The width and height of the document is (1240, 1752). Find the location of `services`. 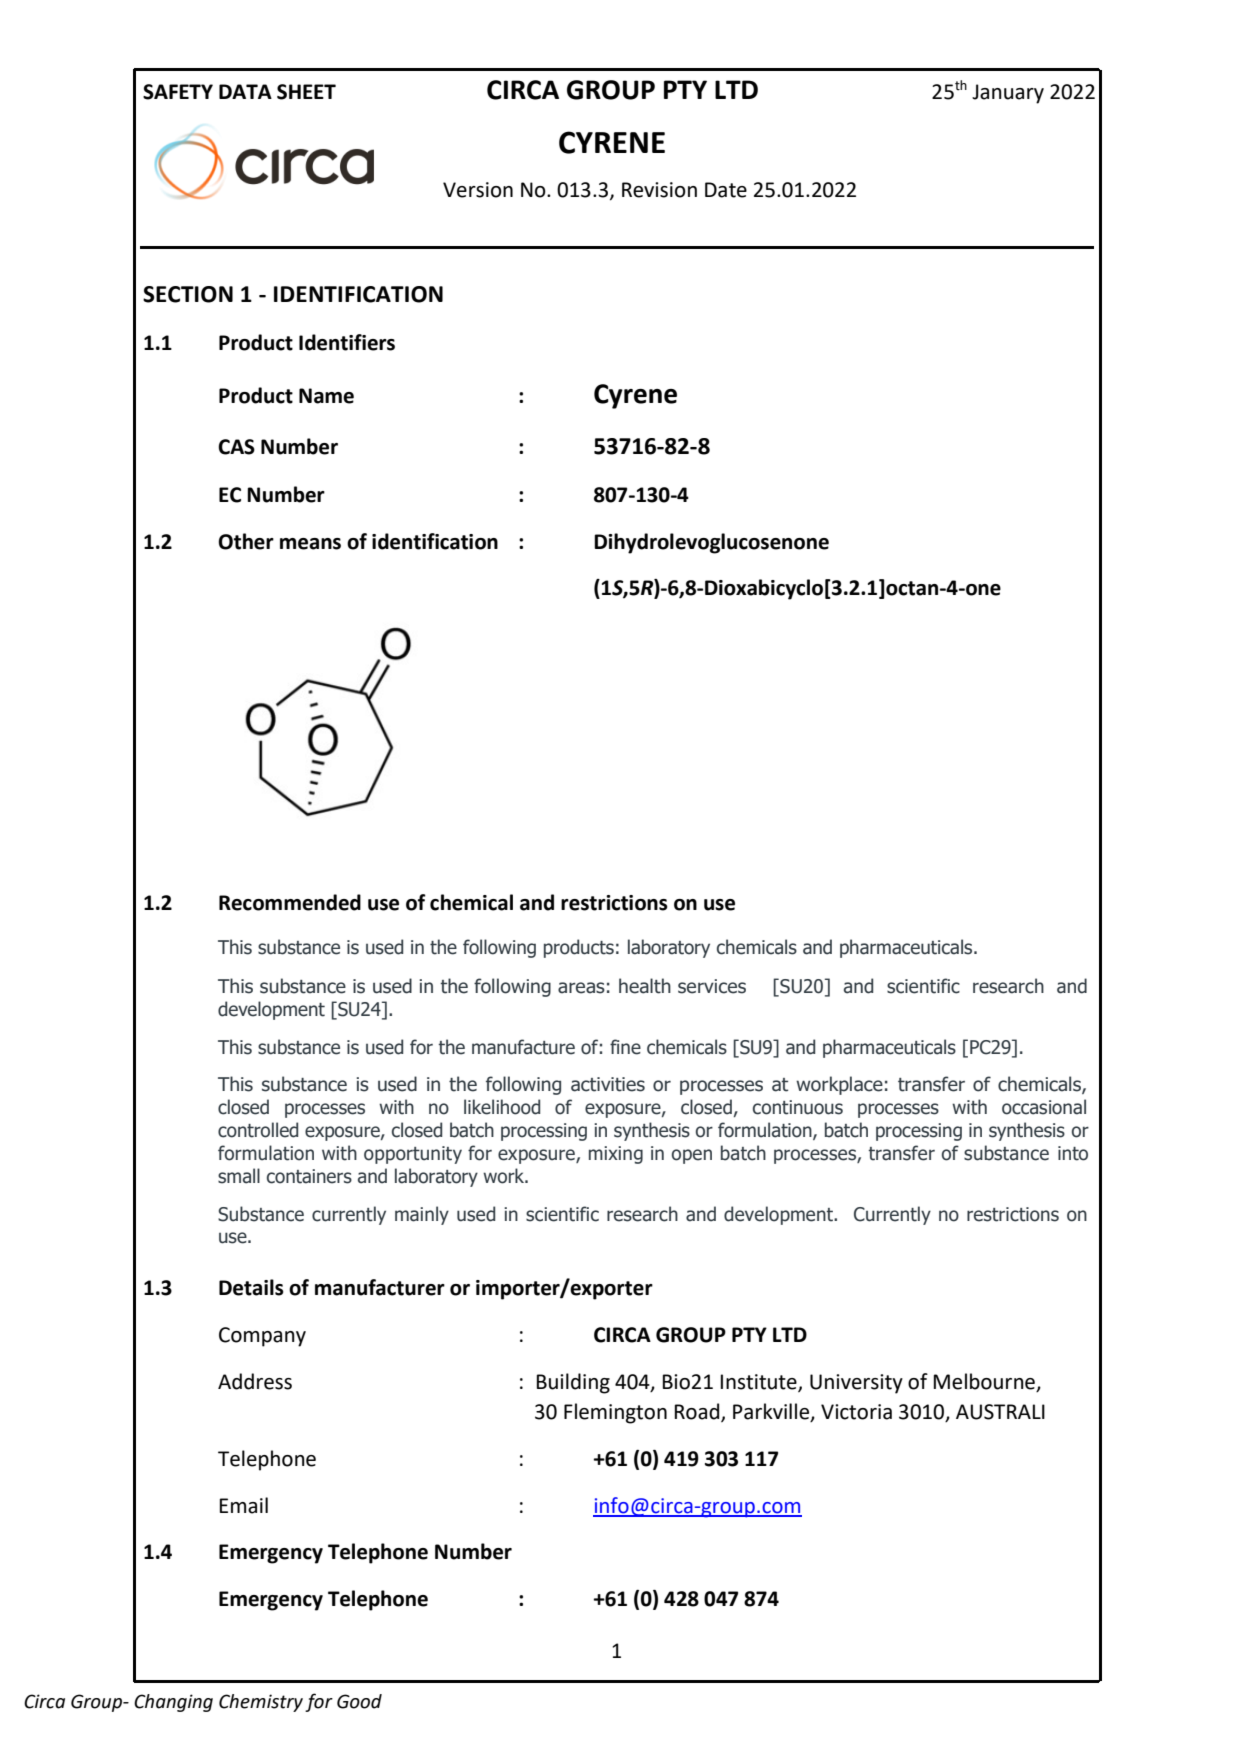

services is located at coordinates (712, 986).
